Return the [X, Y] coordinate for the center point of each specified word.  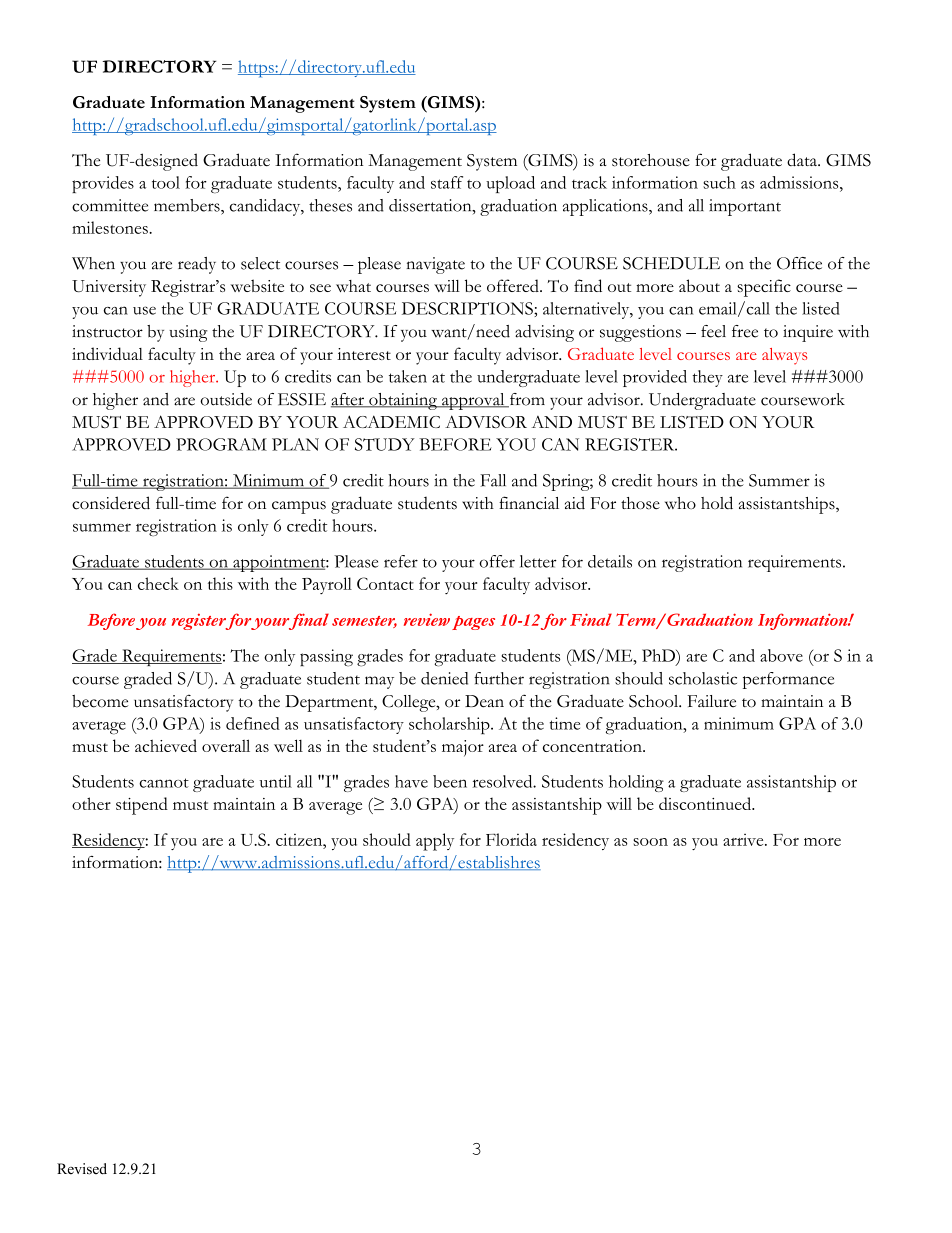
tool [166, 182]
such [719, 182]
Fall [493, 480]
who [680, 503]
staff [447, 182]
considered [111, 503]
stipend [142, 806]
